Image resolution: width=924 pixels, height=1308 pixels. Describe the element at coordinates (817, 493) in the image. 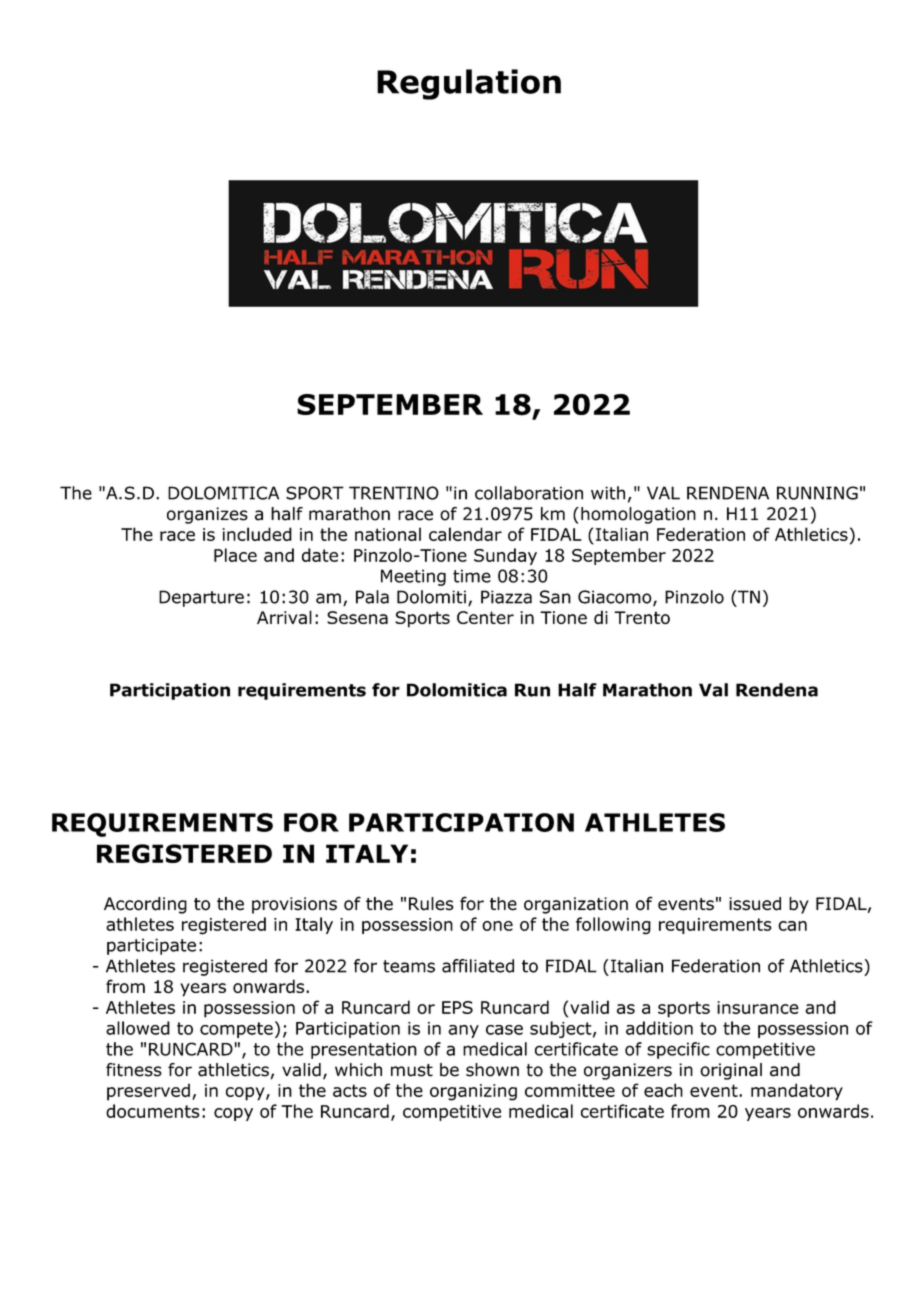

I see `RUNNING` at that location.
